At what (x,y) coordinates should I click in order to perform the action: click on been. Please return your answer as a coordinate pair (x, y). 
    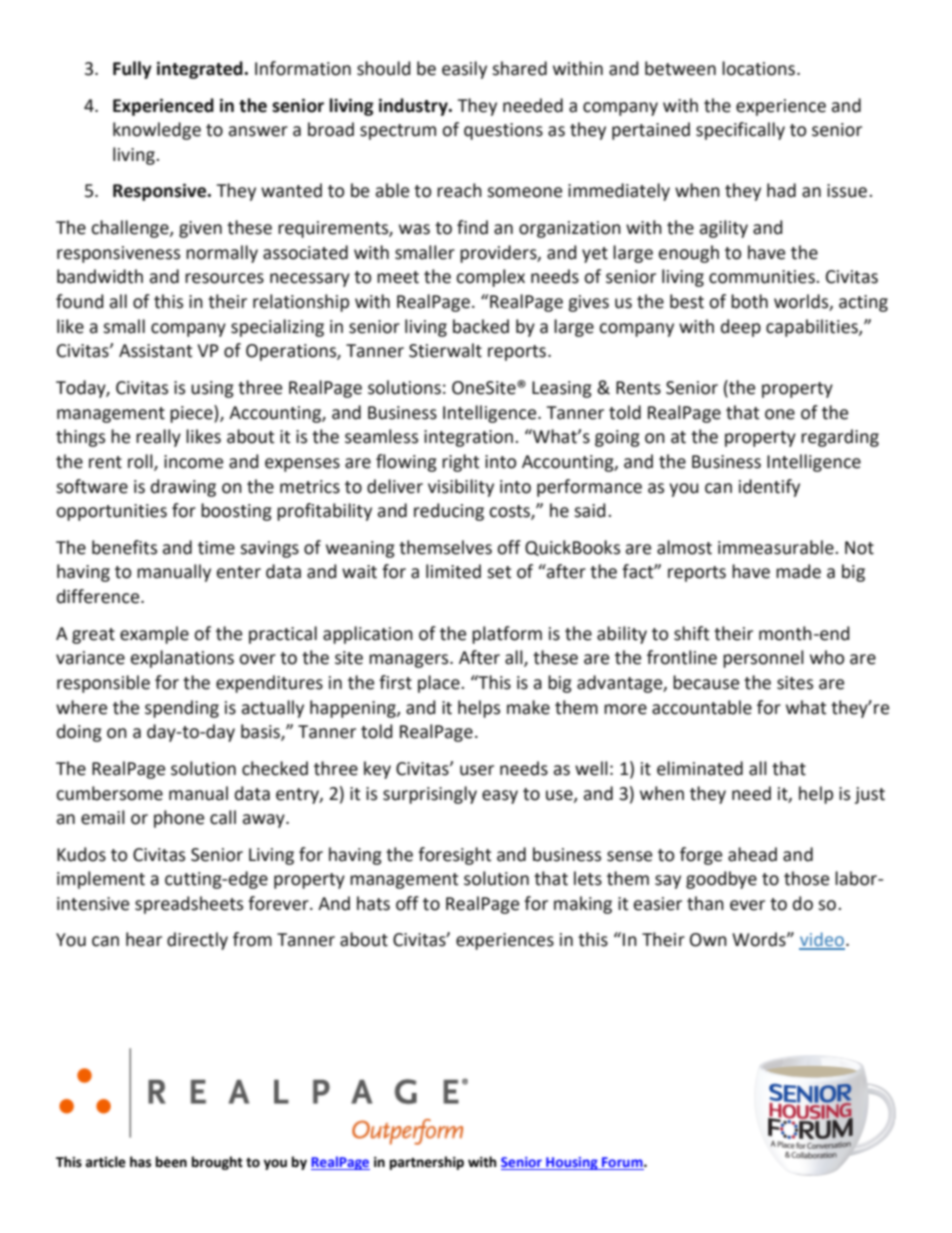
    Looking at the image, I should click on (171, 1162).
